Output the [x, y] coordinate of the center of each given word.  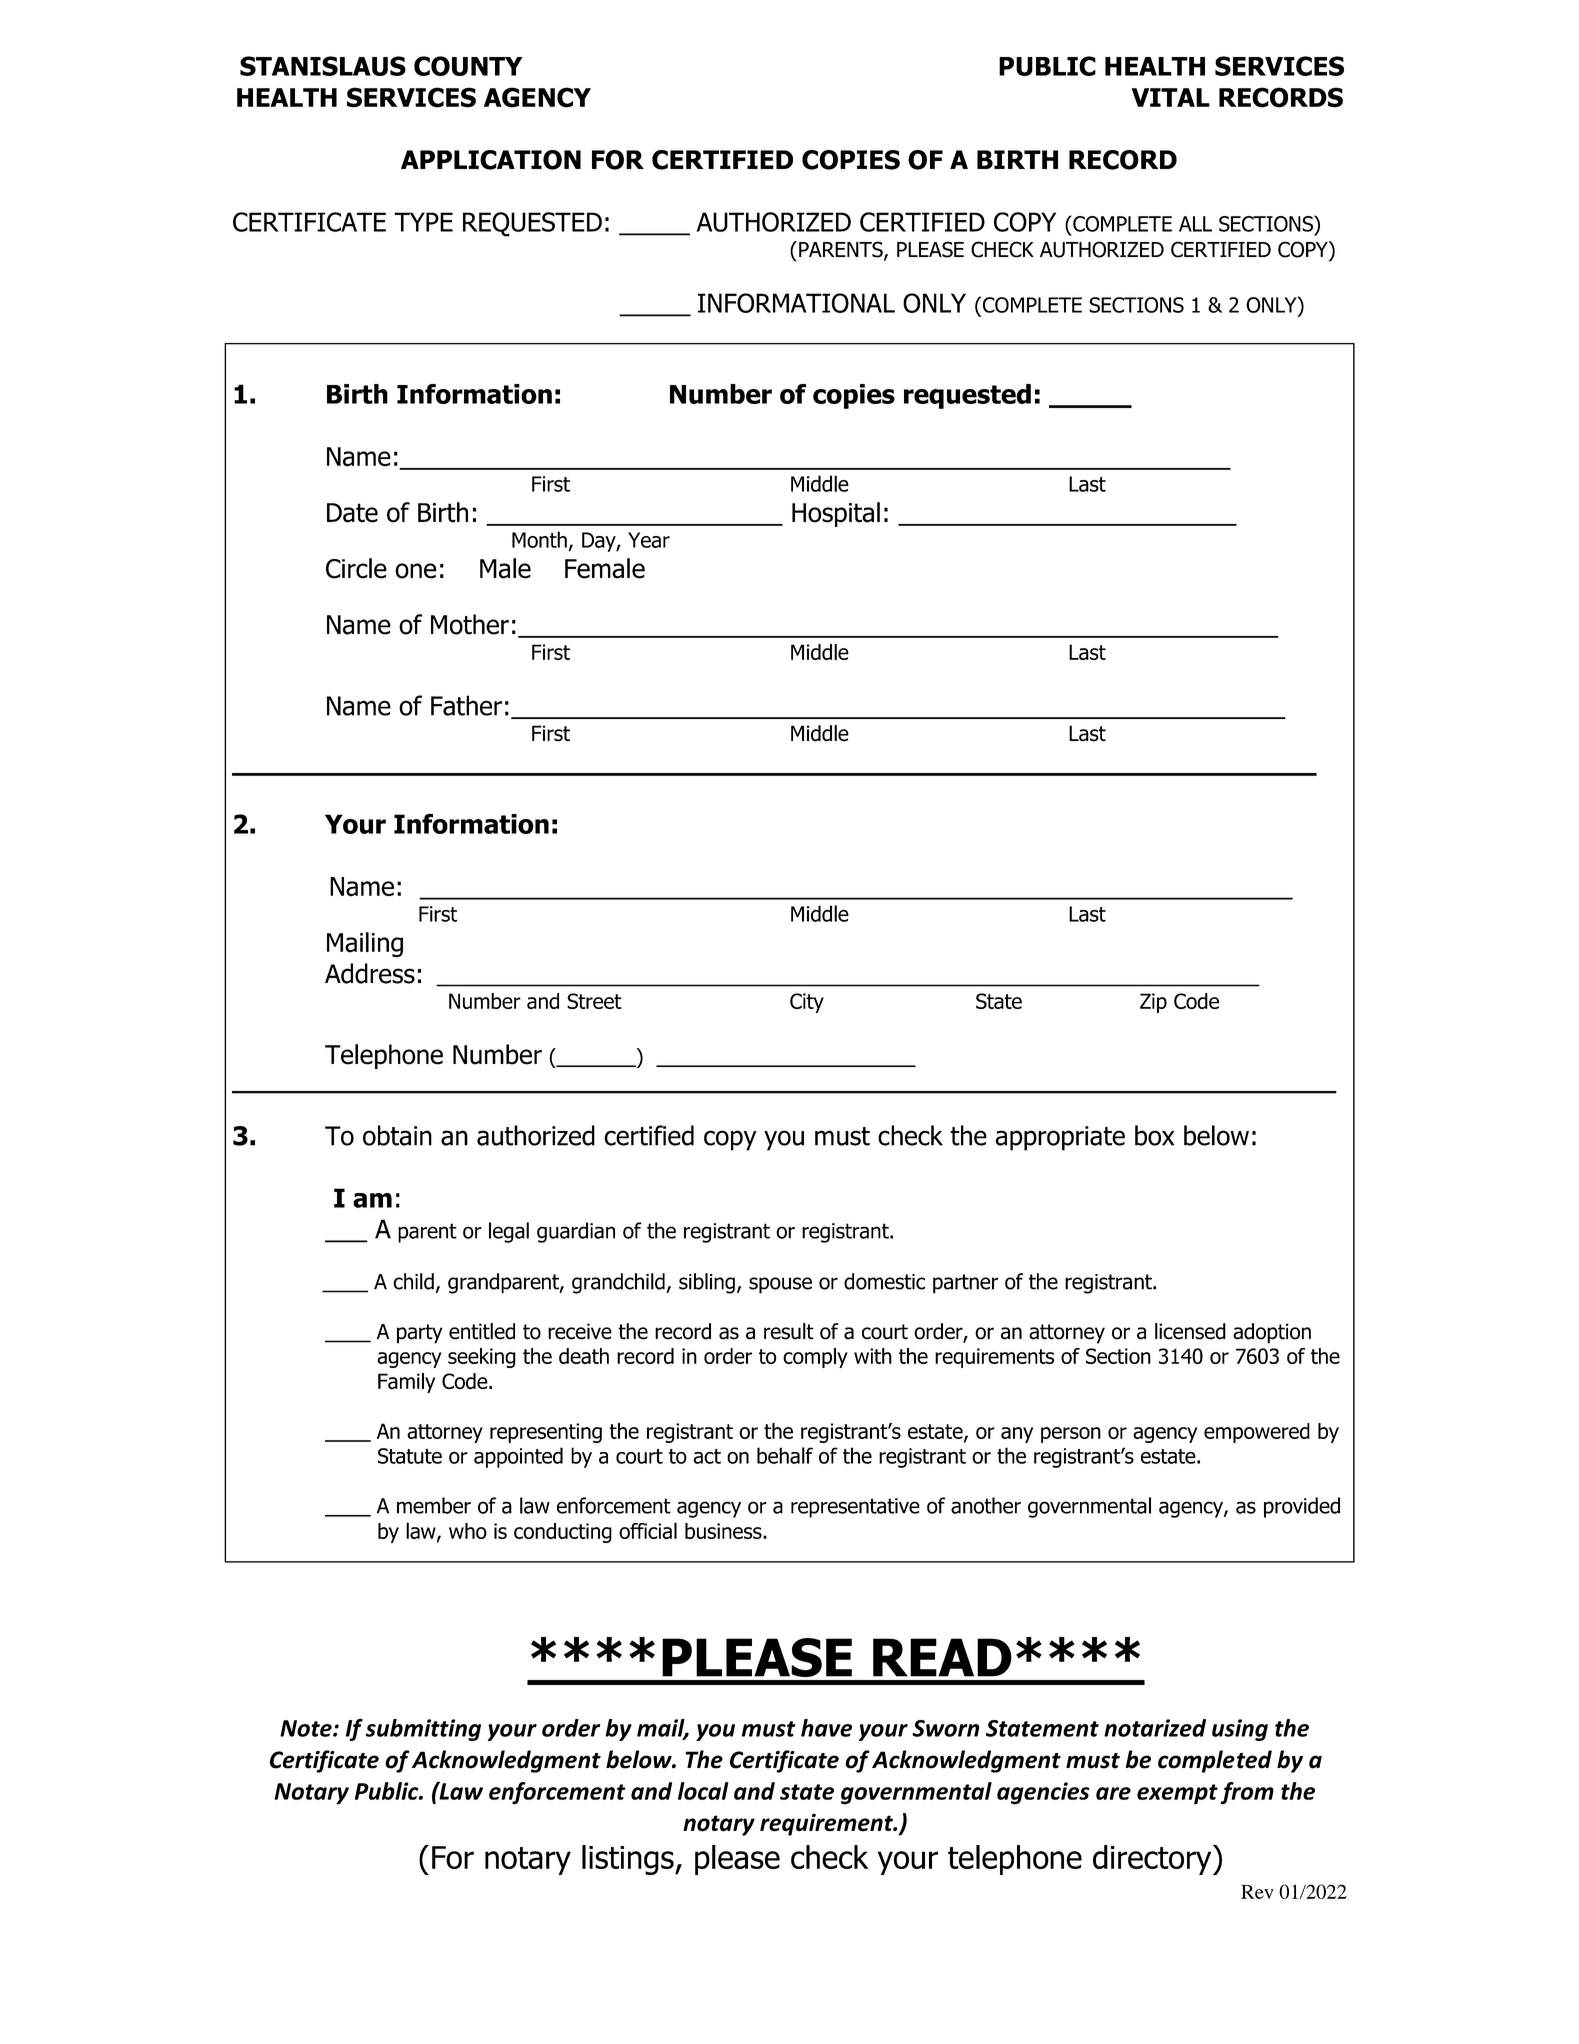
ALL [1195, 224]
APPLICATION [491, 160]
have [826, 1728]
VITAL [1171, 97]
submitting [423, 1730]
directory [1153, 1860]
